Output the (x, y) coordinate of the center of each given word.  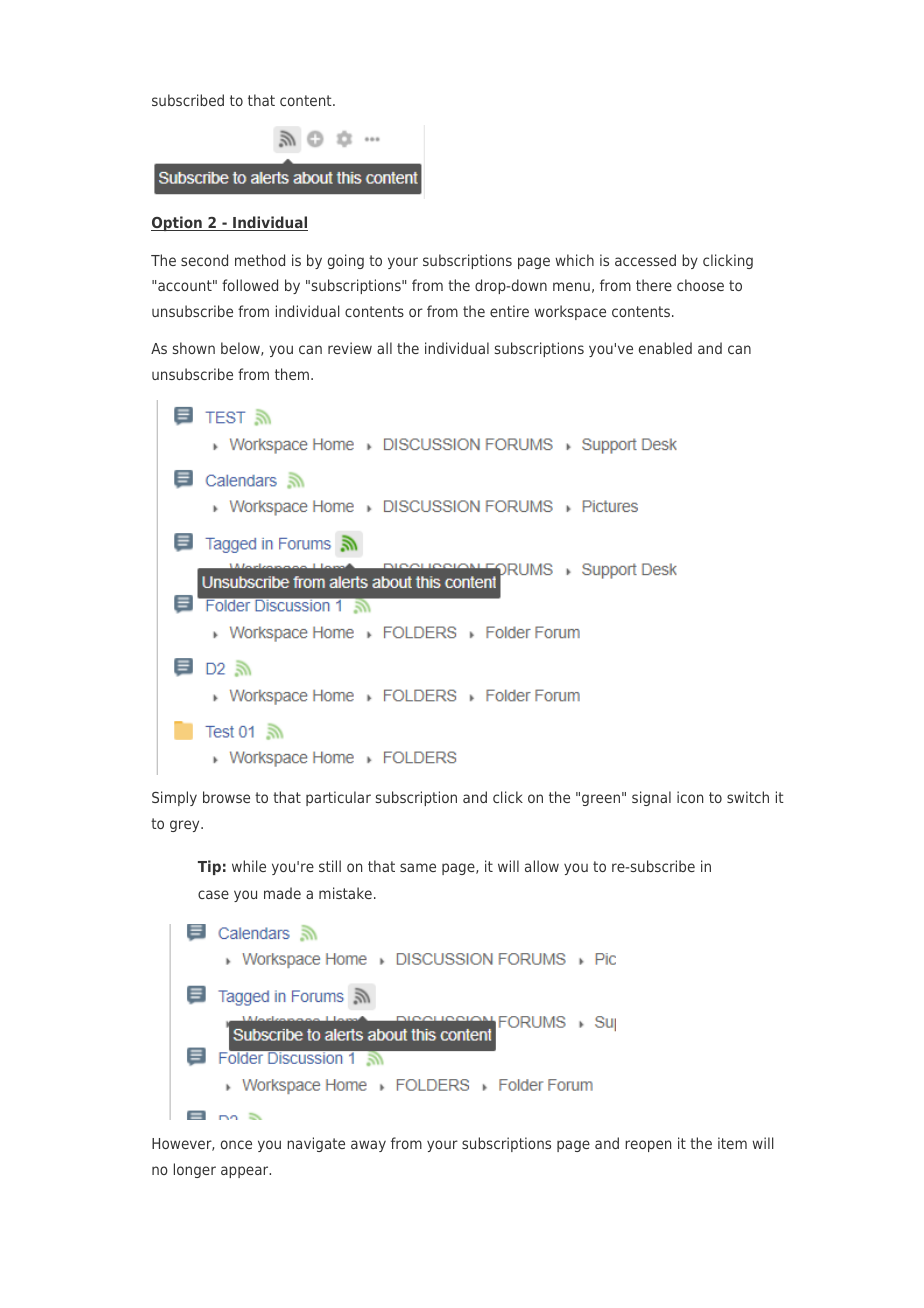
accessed (645, 260)
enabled (665, 348)
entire (509, 311)
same (418, 867)
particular (338, 798)
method (260, 260)
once (236, 1144)
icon (690, 797)
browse (226, 797)
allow (542, 866)
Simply (174, 798)
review (350, 348)
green (601, 800)
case (213, 894)
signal (651, 798)
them (293, 374)
